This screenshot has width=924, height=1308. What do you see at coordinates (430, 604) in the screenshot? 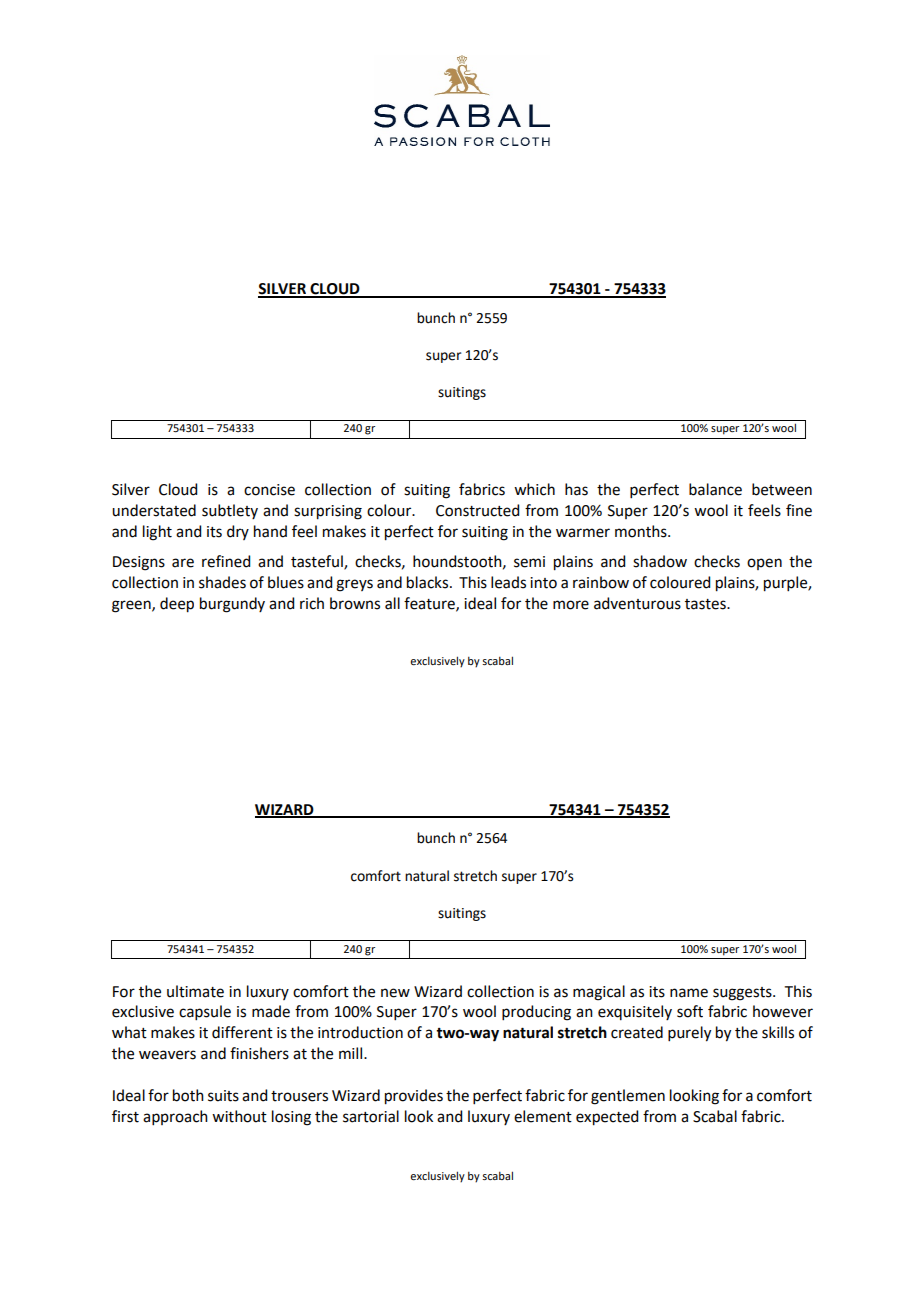
I see `feature` at bounding box center [430, 604].
